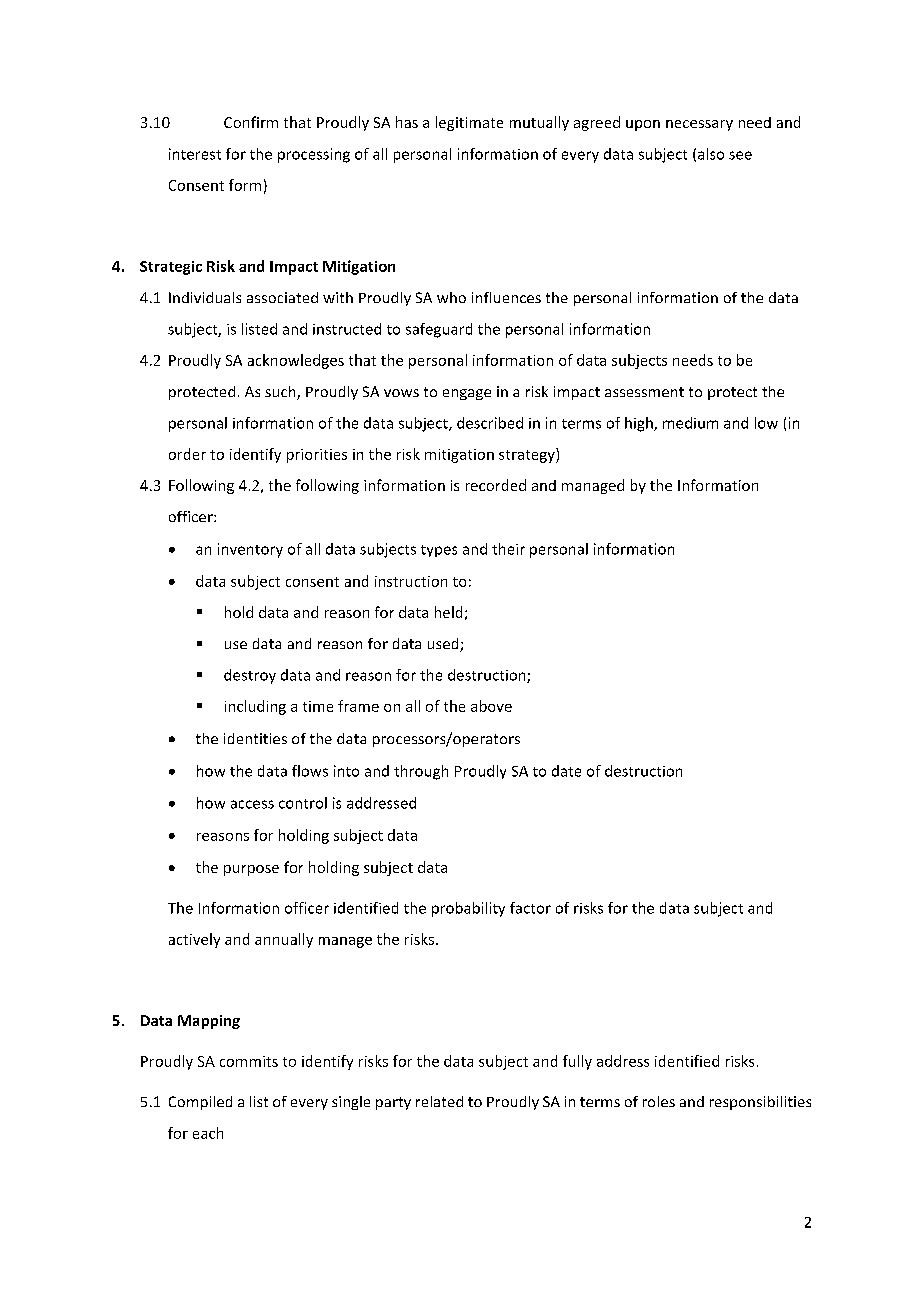 The image size is (924, 1308). I want to click on held, so click(448, 612).
